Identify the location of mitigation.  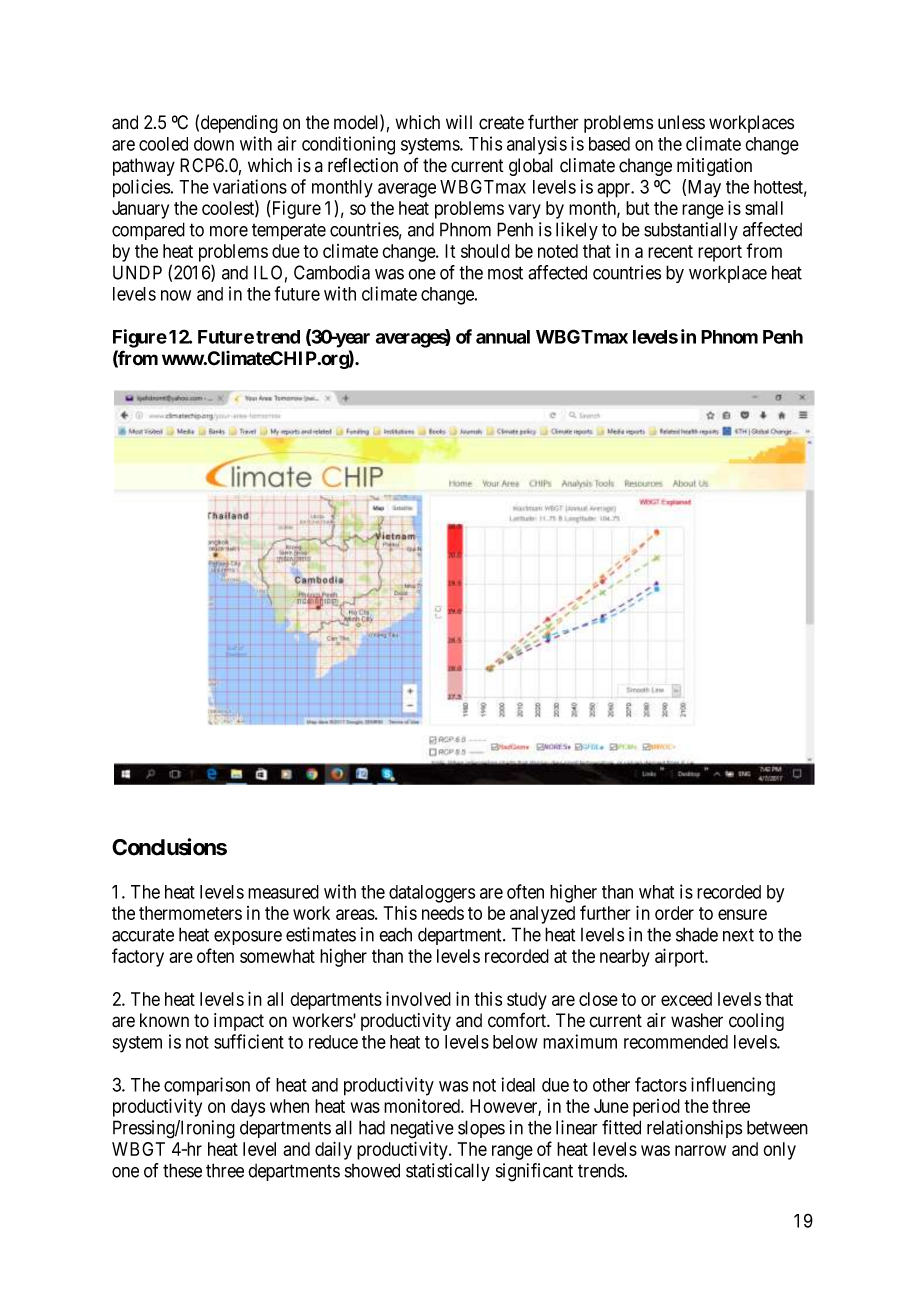
(714, 167).
